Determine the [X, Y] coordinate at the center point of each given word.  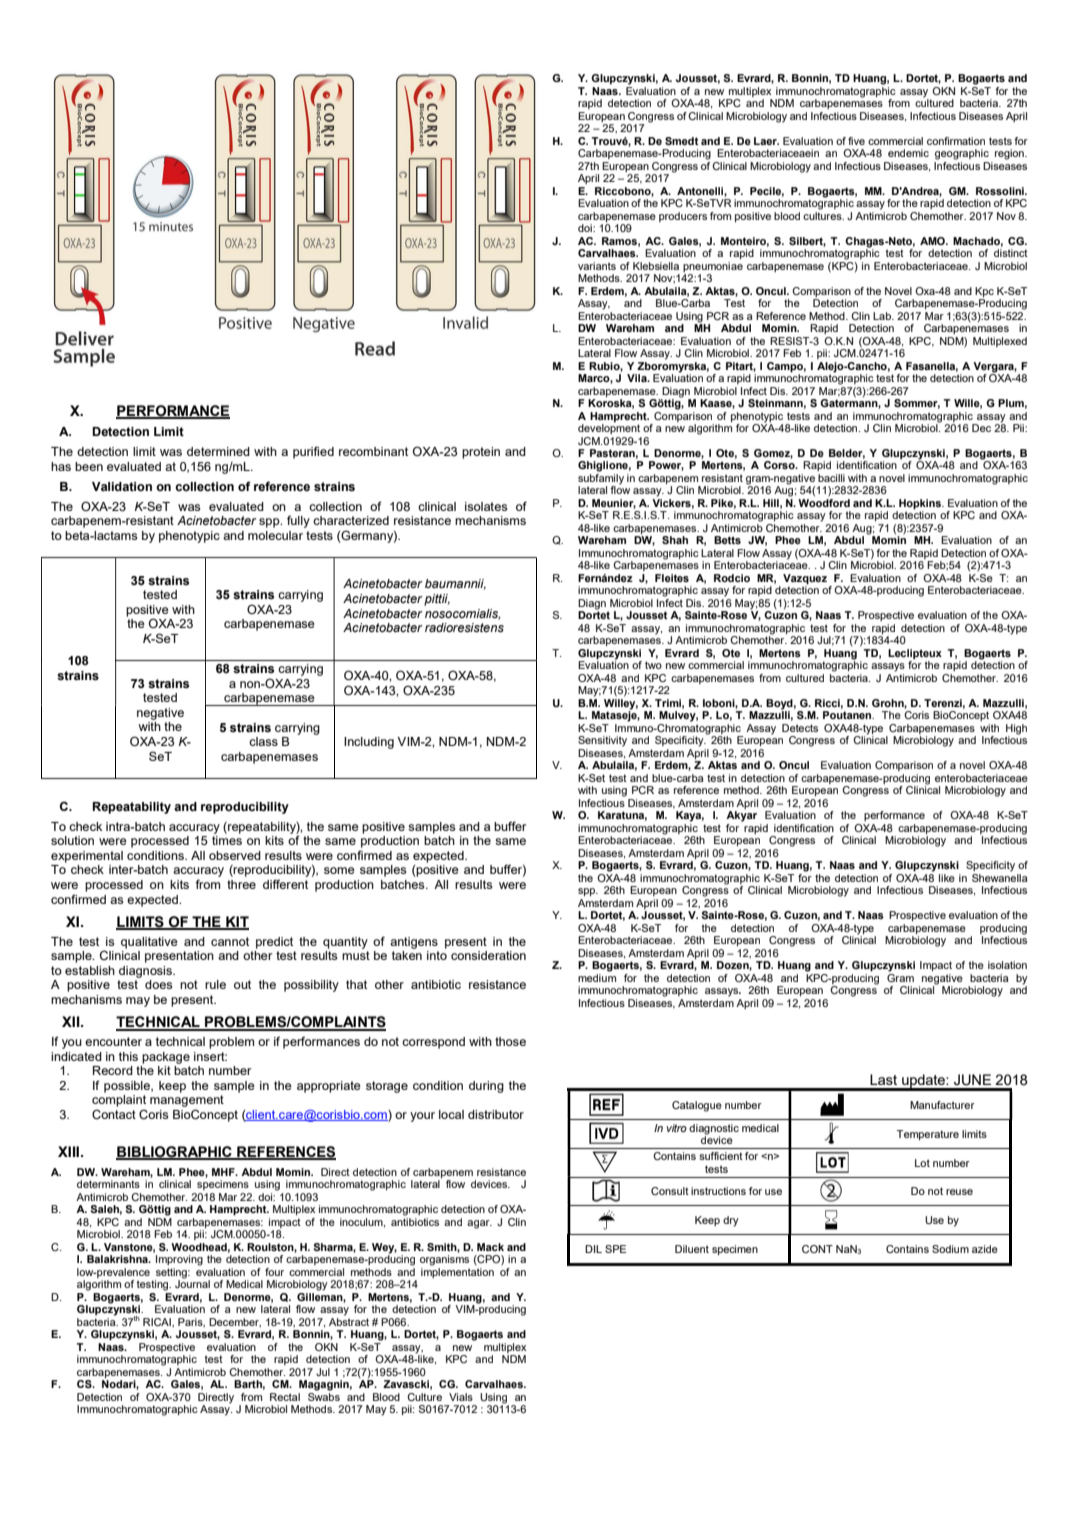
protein [481, 453]
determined [218, 451]
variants [597, 266]
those [510, 1041]
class [263, 741]
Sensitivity [602, 741]
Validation [122, 486]
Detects [800, 728]
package [166, 1058]
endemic [908, 153]
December [235, 1322]
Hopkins [920, 505]
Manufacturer [942, 1105]
